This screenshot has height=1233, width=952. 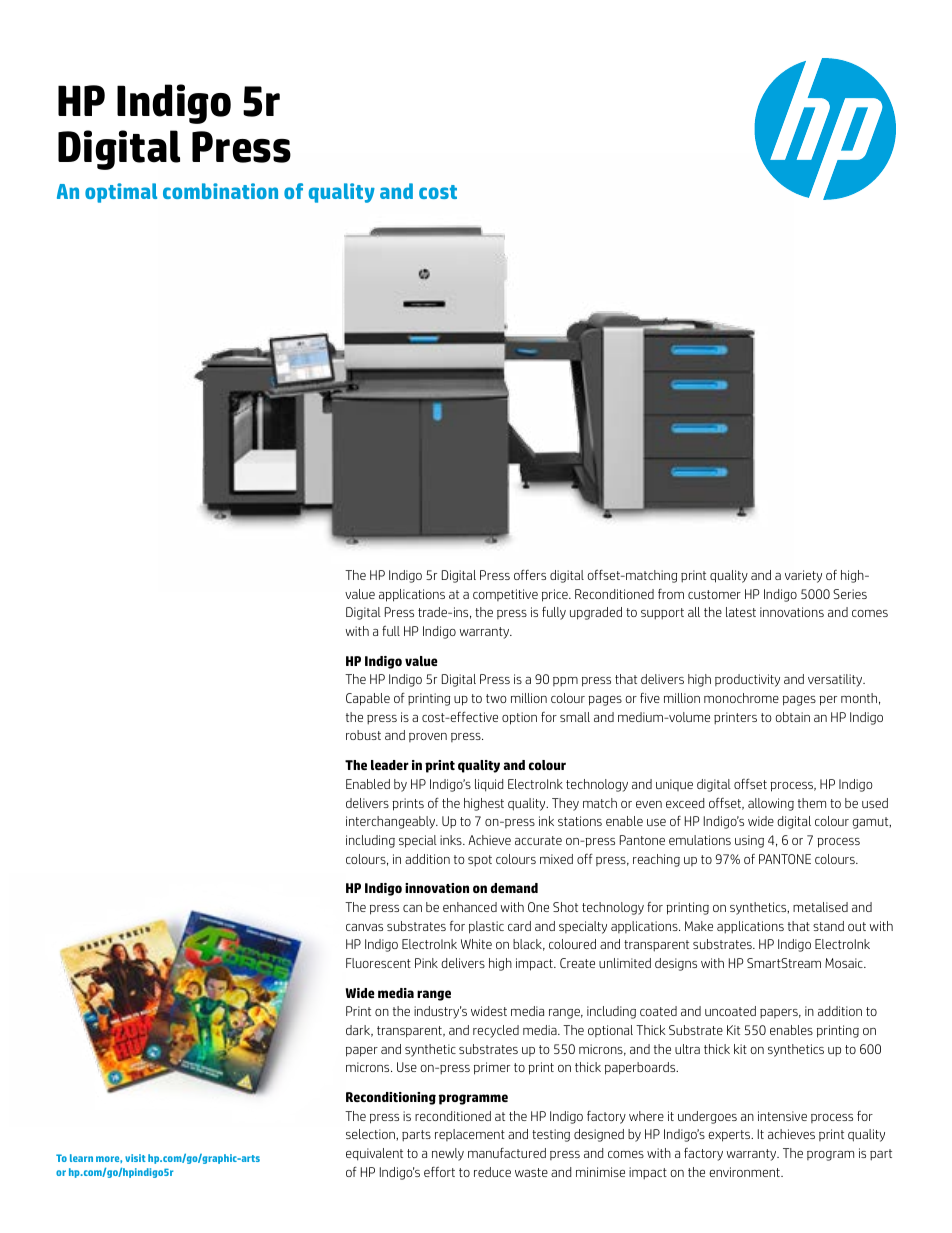 I want to click on allowing, so click(x=771, y=804).
